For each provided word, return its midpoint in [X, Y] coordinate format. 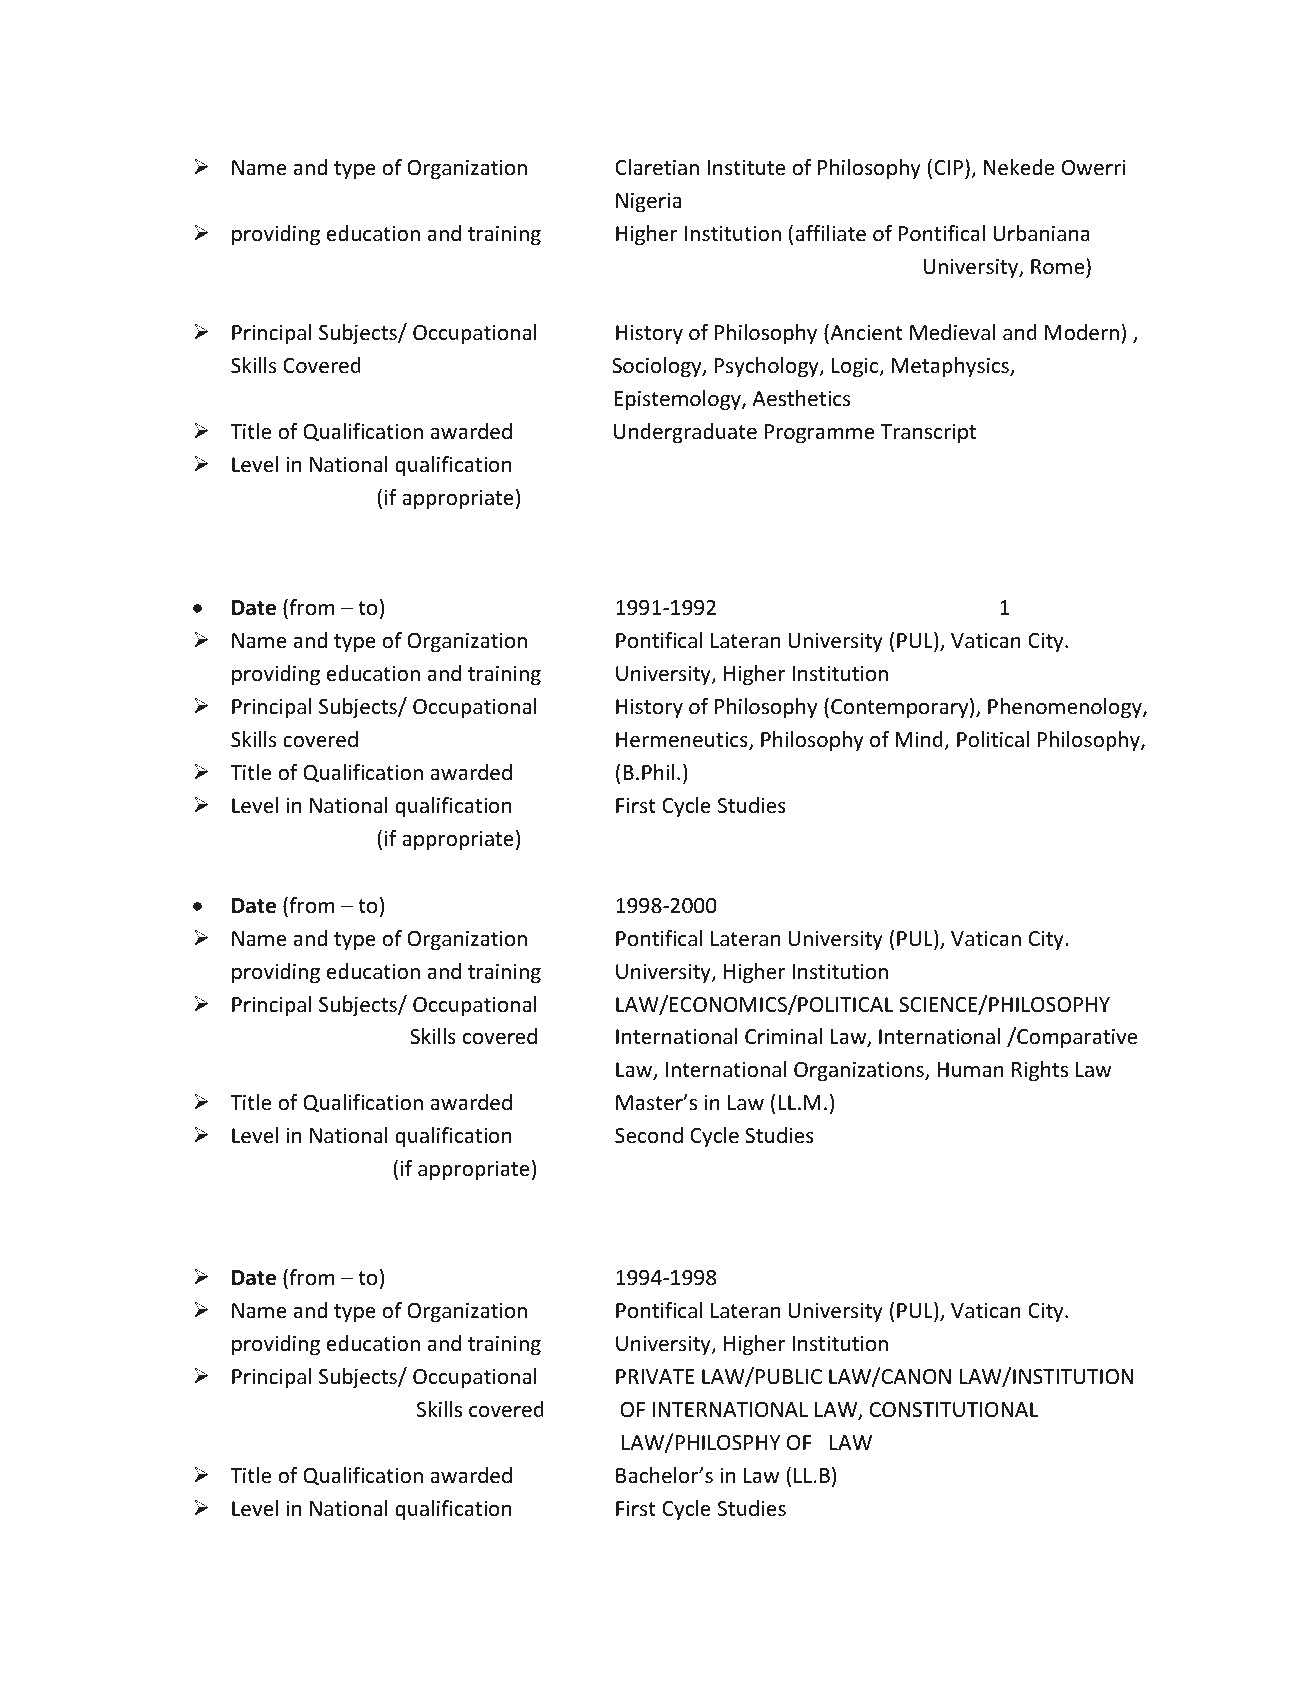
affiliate [830, 233]
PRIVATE [655, 1376]
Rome [1059, 266]
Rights [1040, 1071]
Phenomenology [1066, 708]
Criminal [783, 1036]
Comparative [1076, 1037]
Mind [920, 740]
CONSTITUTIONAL [954, 1410]
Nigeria [648, 202]
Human [970, 1069]
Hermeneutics [683, 740]
